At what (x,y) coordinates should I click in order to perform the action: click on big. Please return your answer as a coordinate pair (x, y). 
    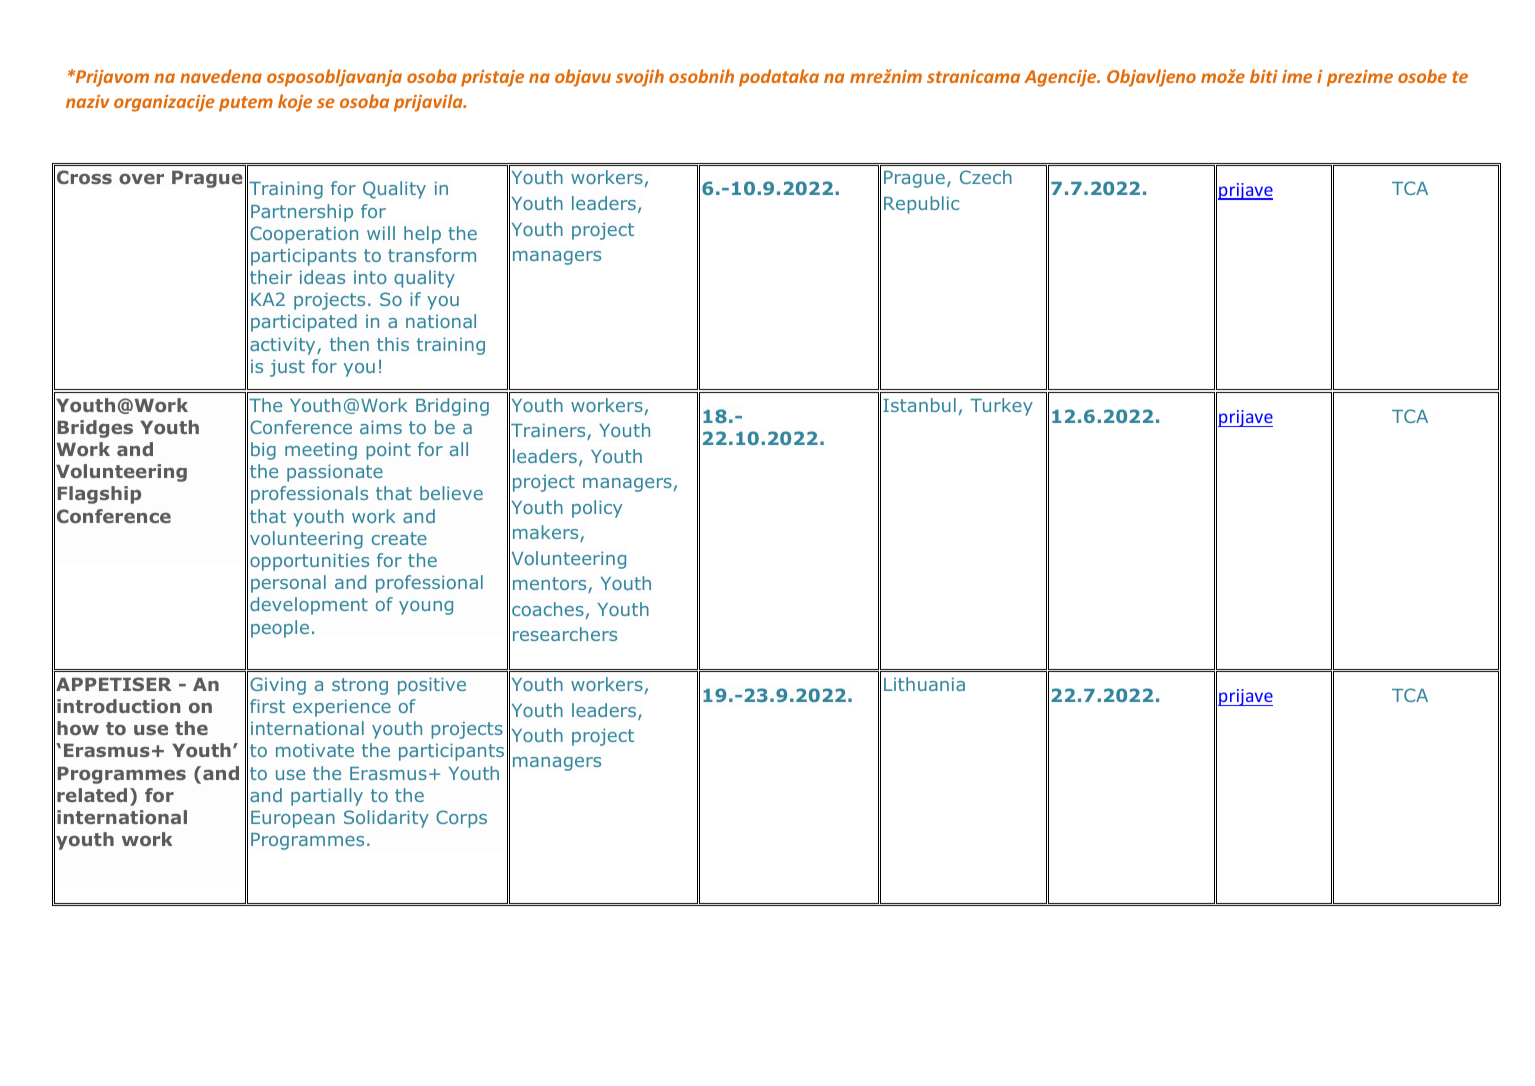
    Looking at the image, I should click on (263, 451).
